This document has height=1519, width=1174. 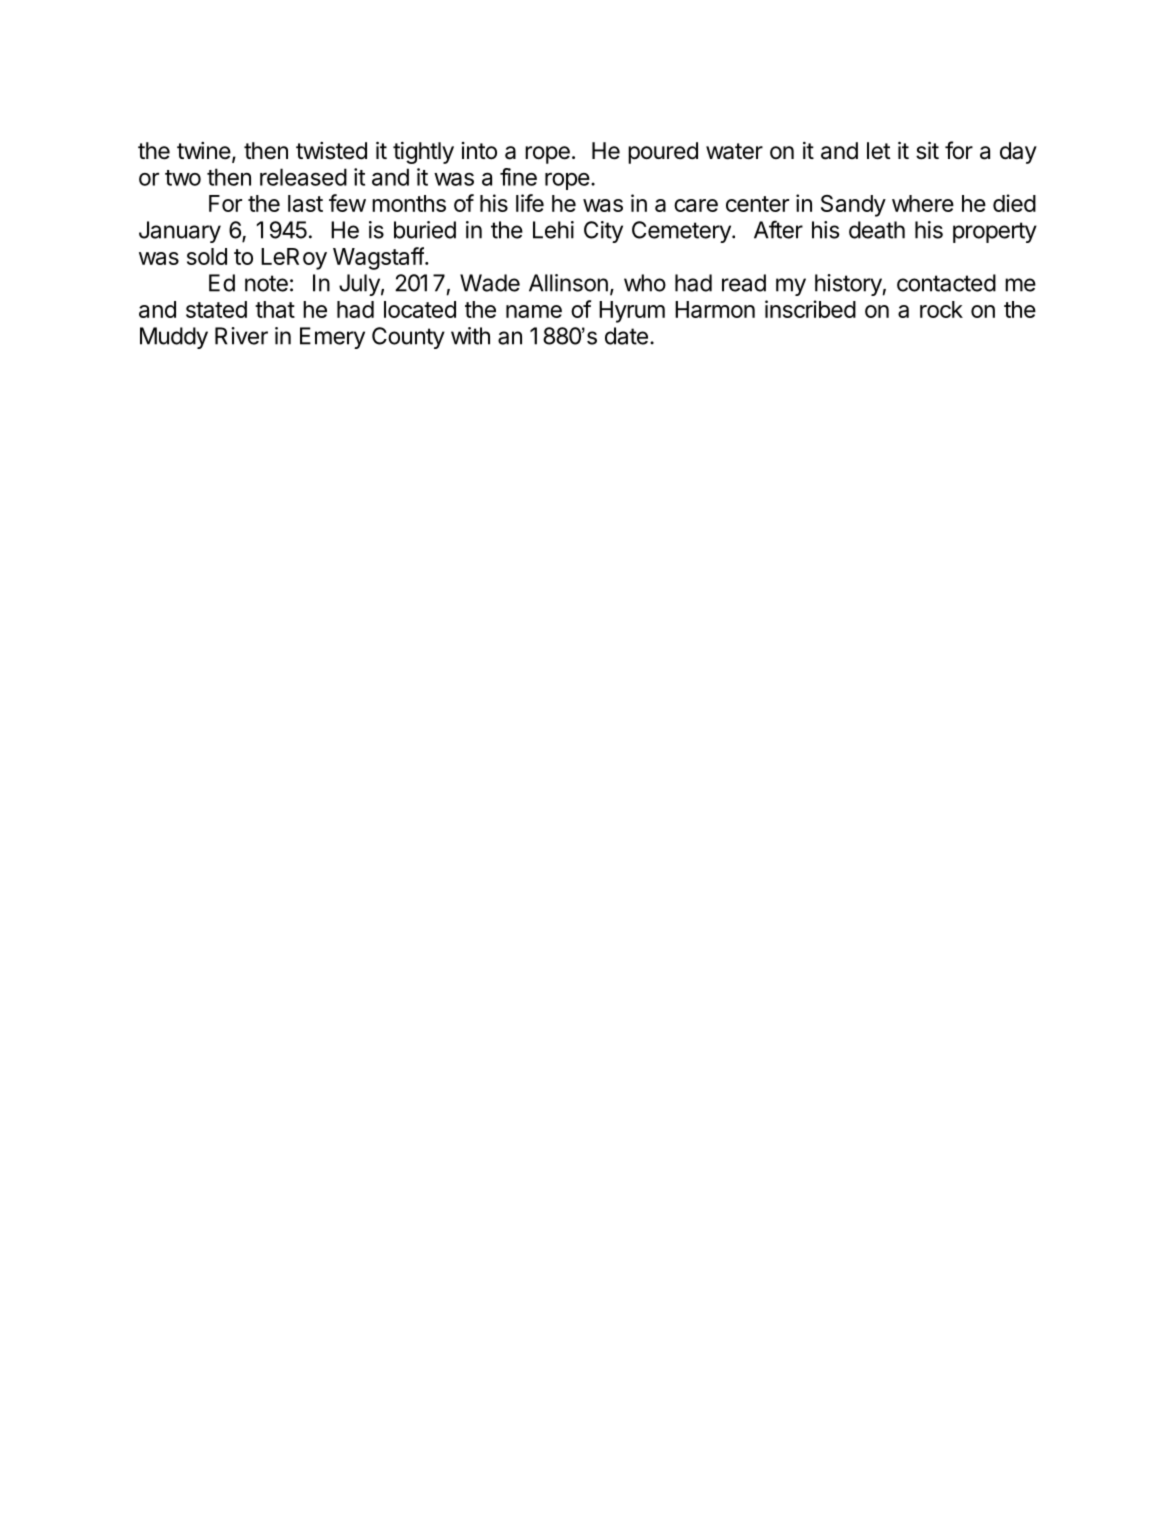 What do you see at coordinates (603, 232) in the document?
I see `City` at bounding box center [603, 232].
